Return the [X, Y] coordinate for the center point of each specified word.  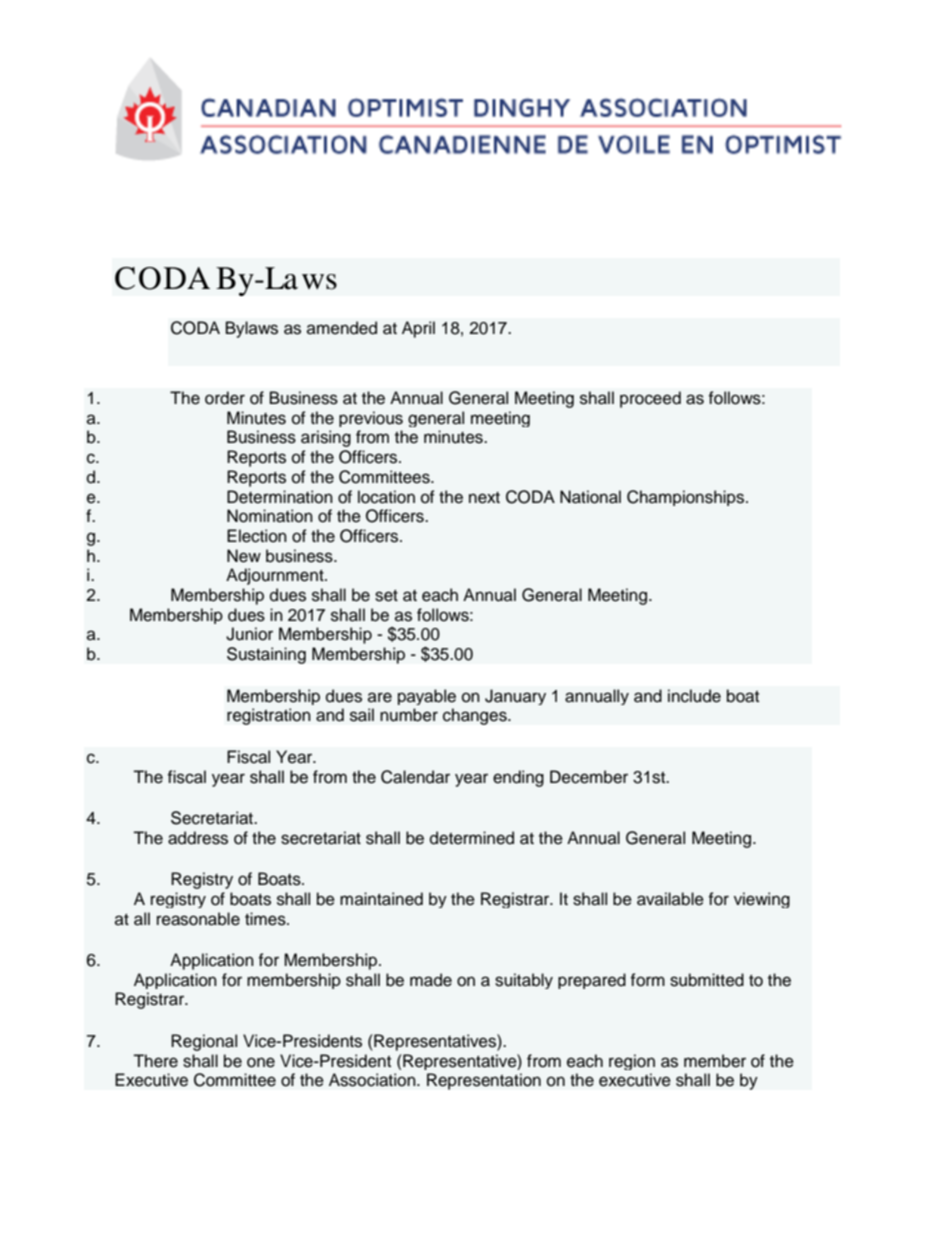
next [484, 498]
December [589, 777]
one [261, 1062]
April [418, 329]
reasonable [198, 919]
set [386, 596]
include [694, 696]
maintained [381, 899]
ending [518, 778]
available [670, 899]
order [225, 398]
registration [269, 716]
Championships [687, 498]
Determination [280, 497]
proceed [650, 399]
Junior [249, 634]
